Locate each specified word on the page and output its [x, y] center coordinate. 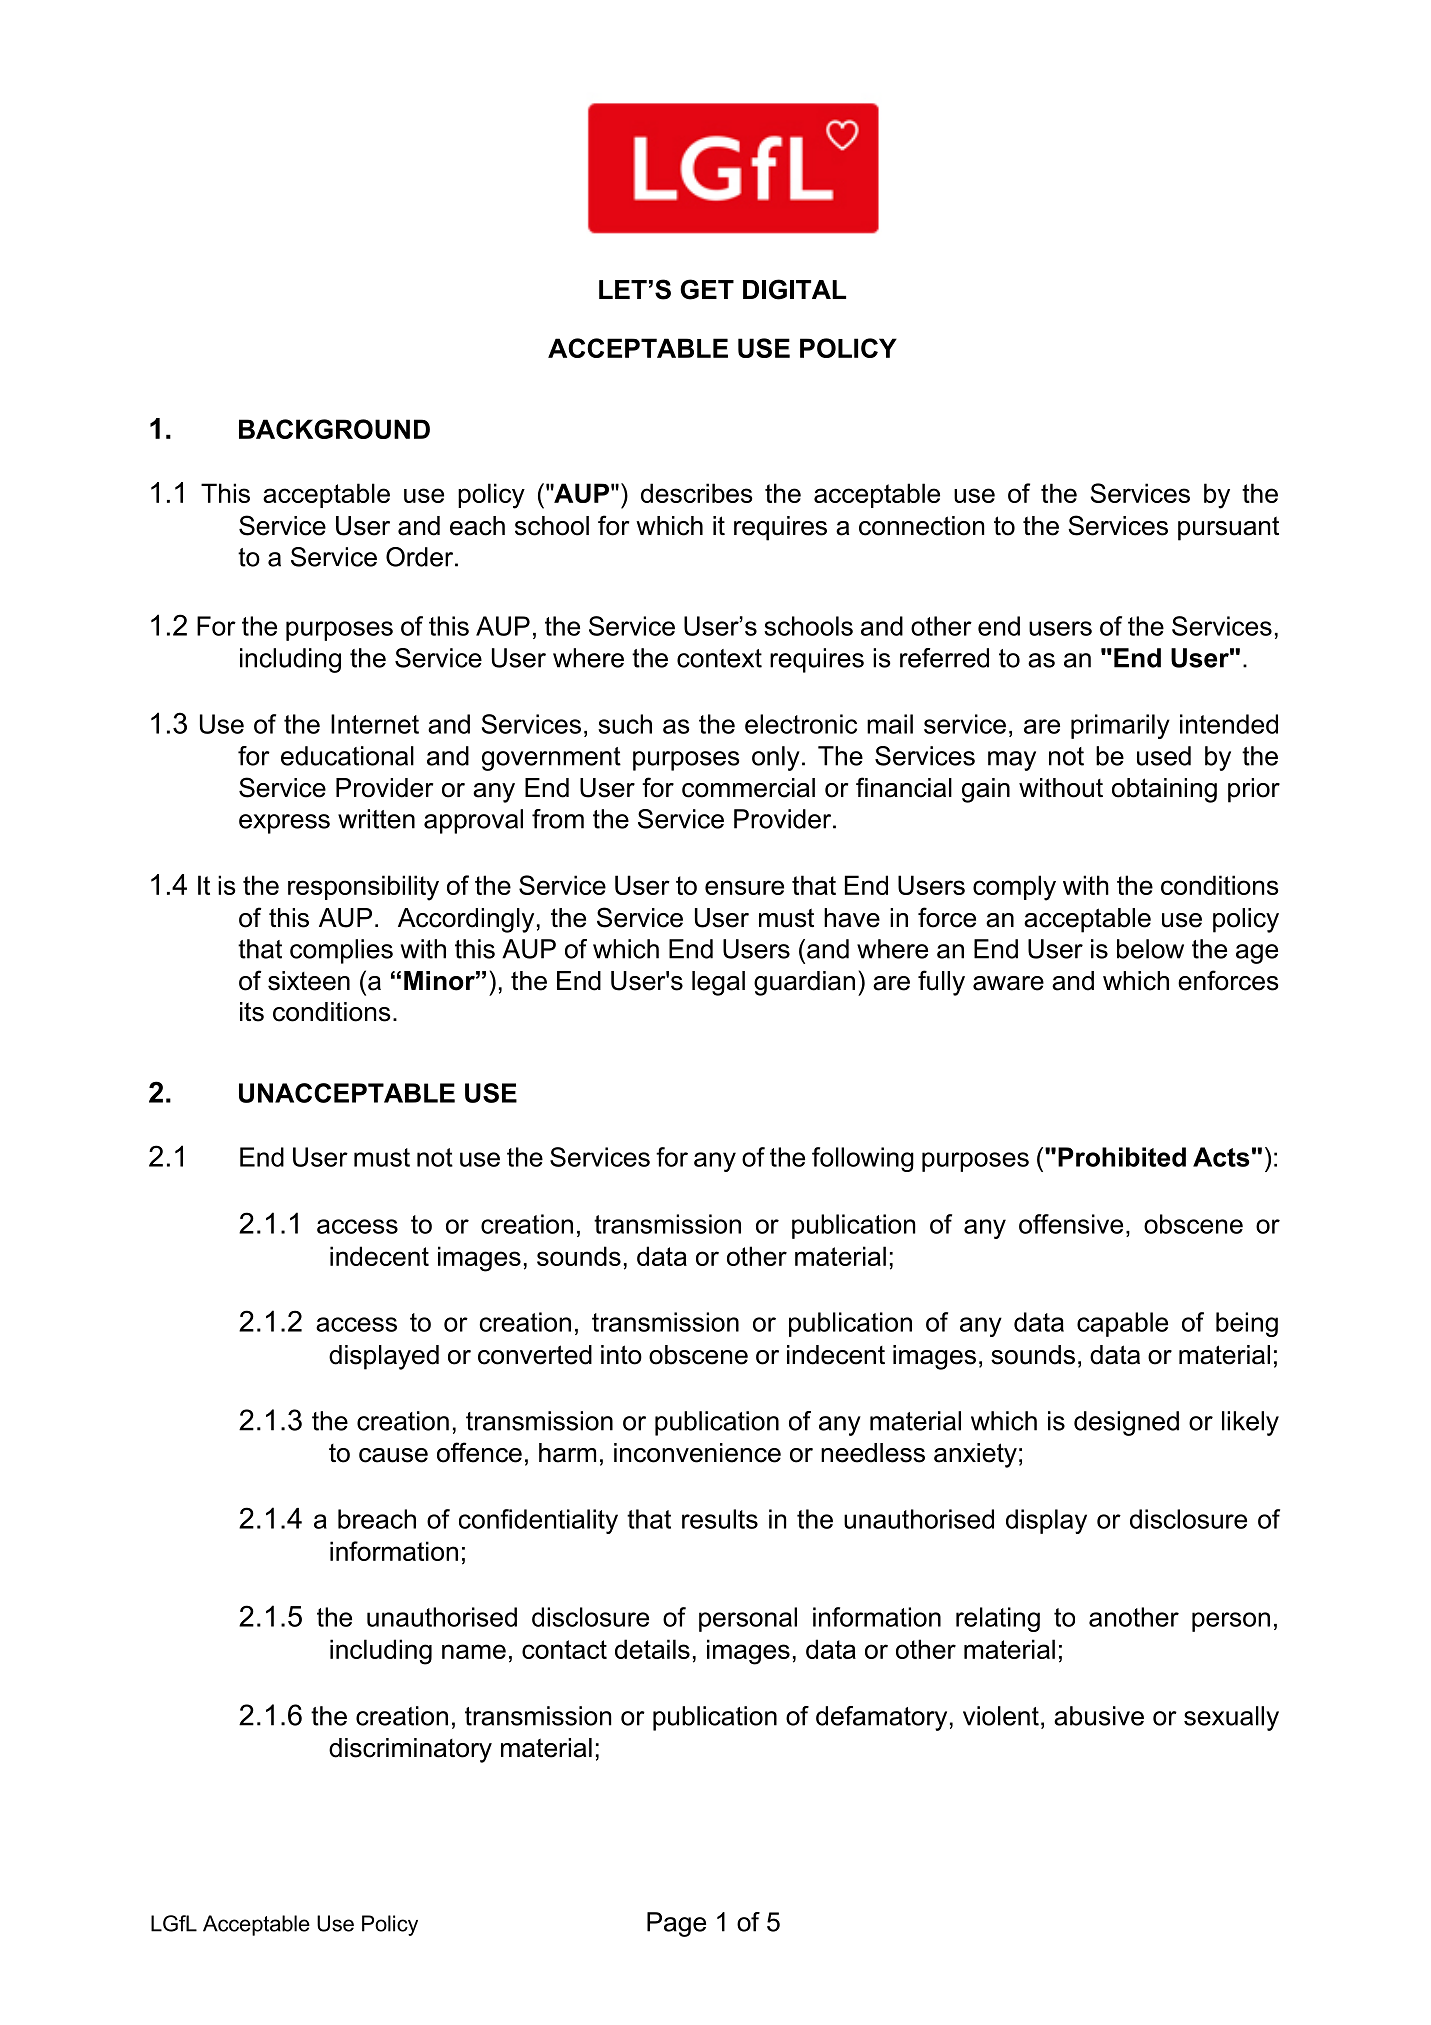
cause [393, 1455]
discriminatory [410, 1750]
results [720, 1519]
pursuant [1228, 528]
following [863, 1159]
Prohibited [1122, 1157]
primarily [1120, 726]
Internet [375, 724]
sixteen [309, 981]
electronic [801, 724]
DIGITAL [794, 289]
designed [1126, 1423]
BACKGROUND [334, 429]
